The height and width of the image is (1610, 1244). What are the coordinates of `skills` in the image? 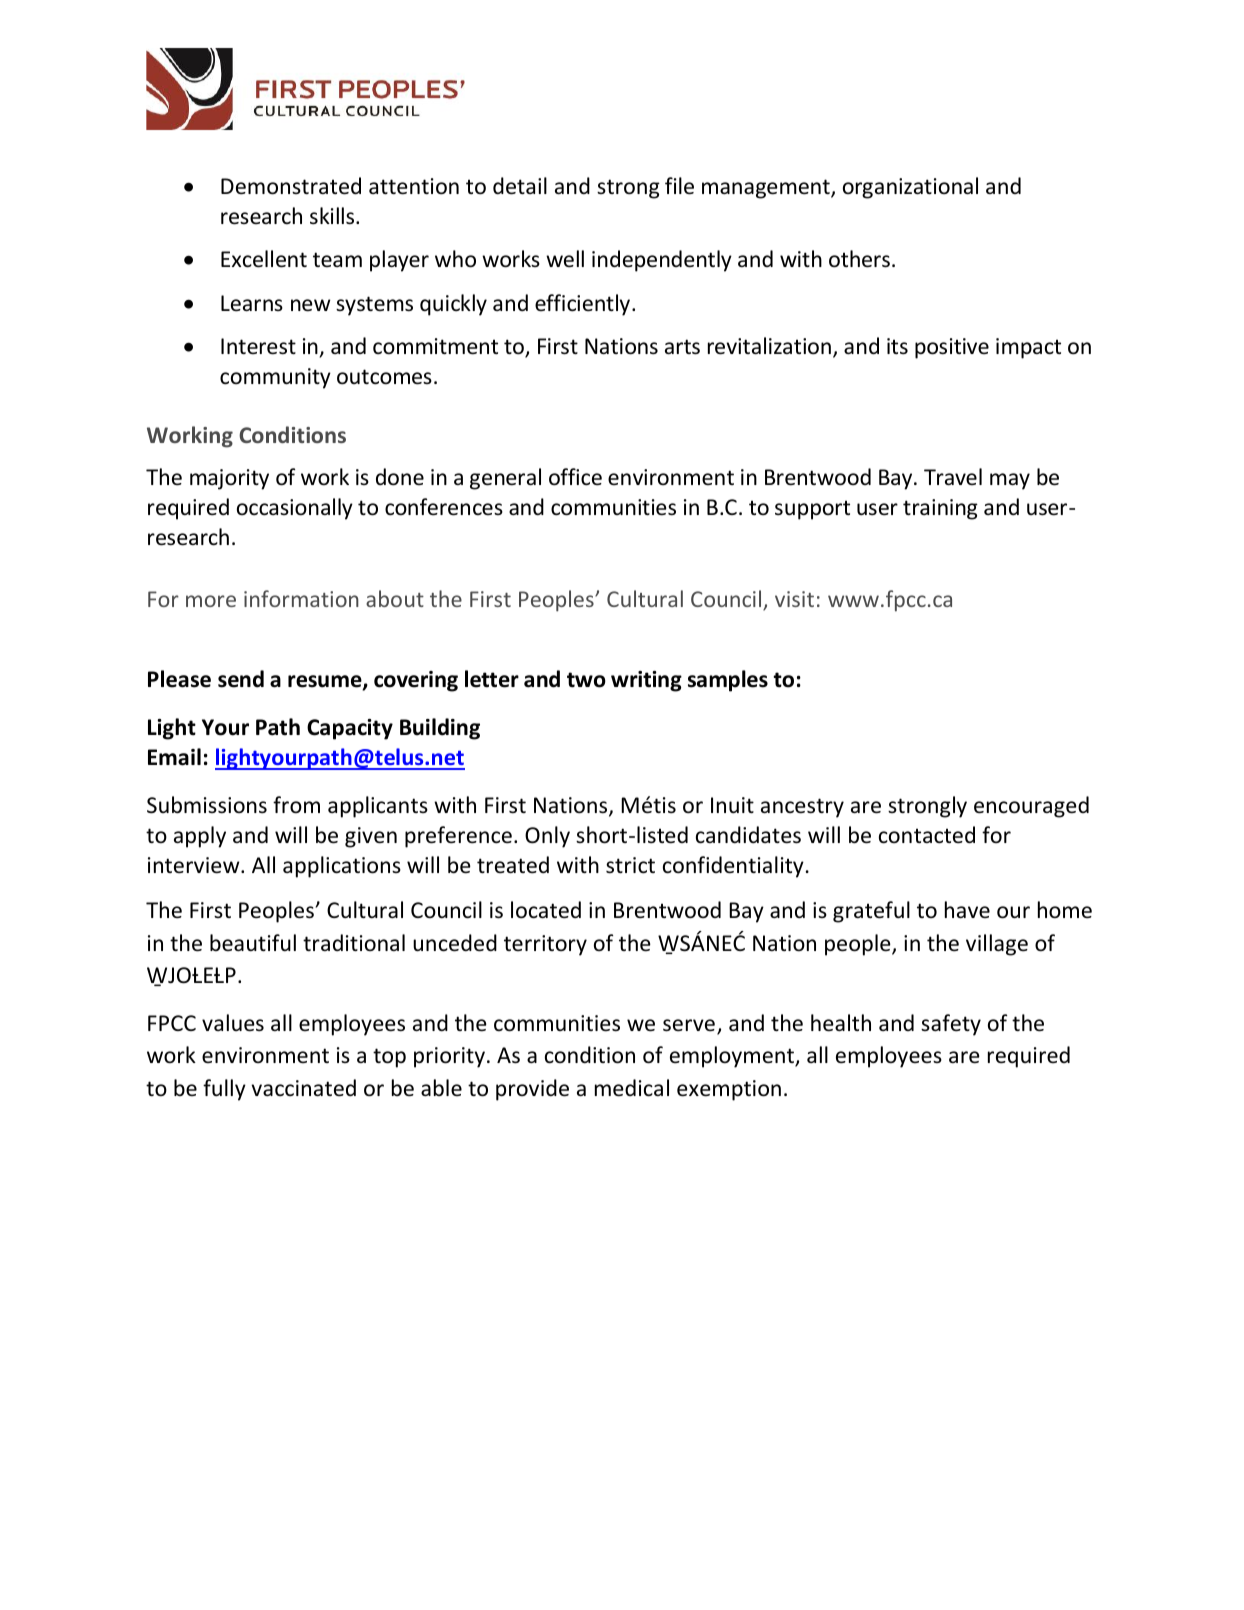 It's located at (333, 216).
